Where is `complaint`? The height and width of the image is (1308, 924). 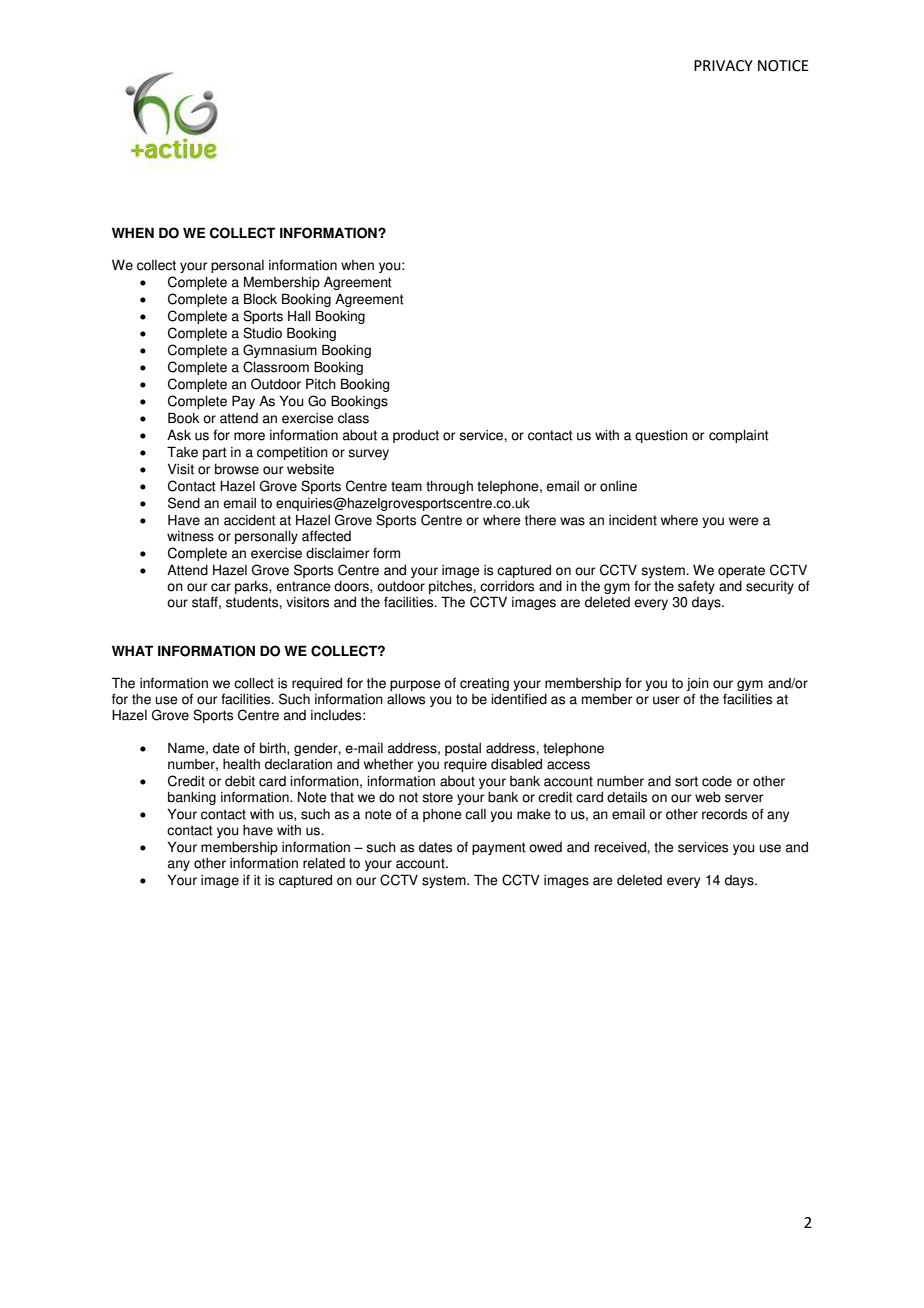
complaint is located at coordinates (739, 436).
